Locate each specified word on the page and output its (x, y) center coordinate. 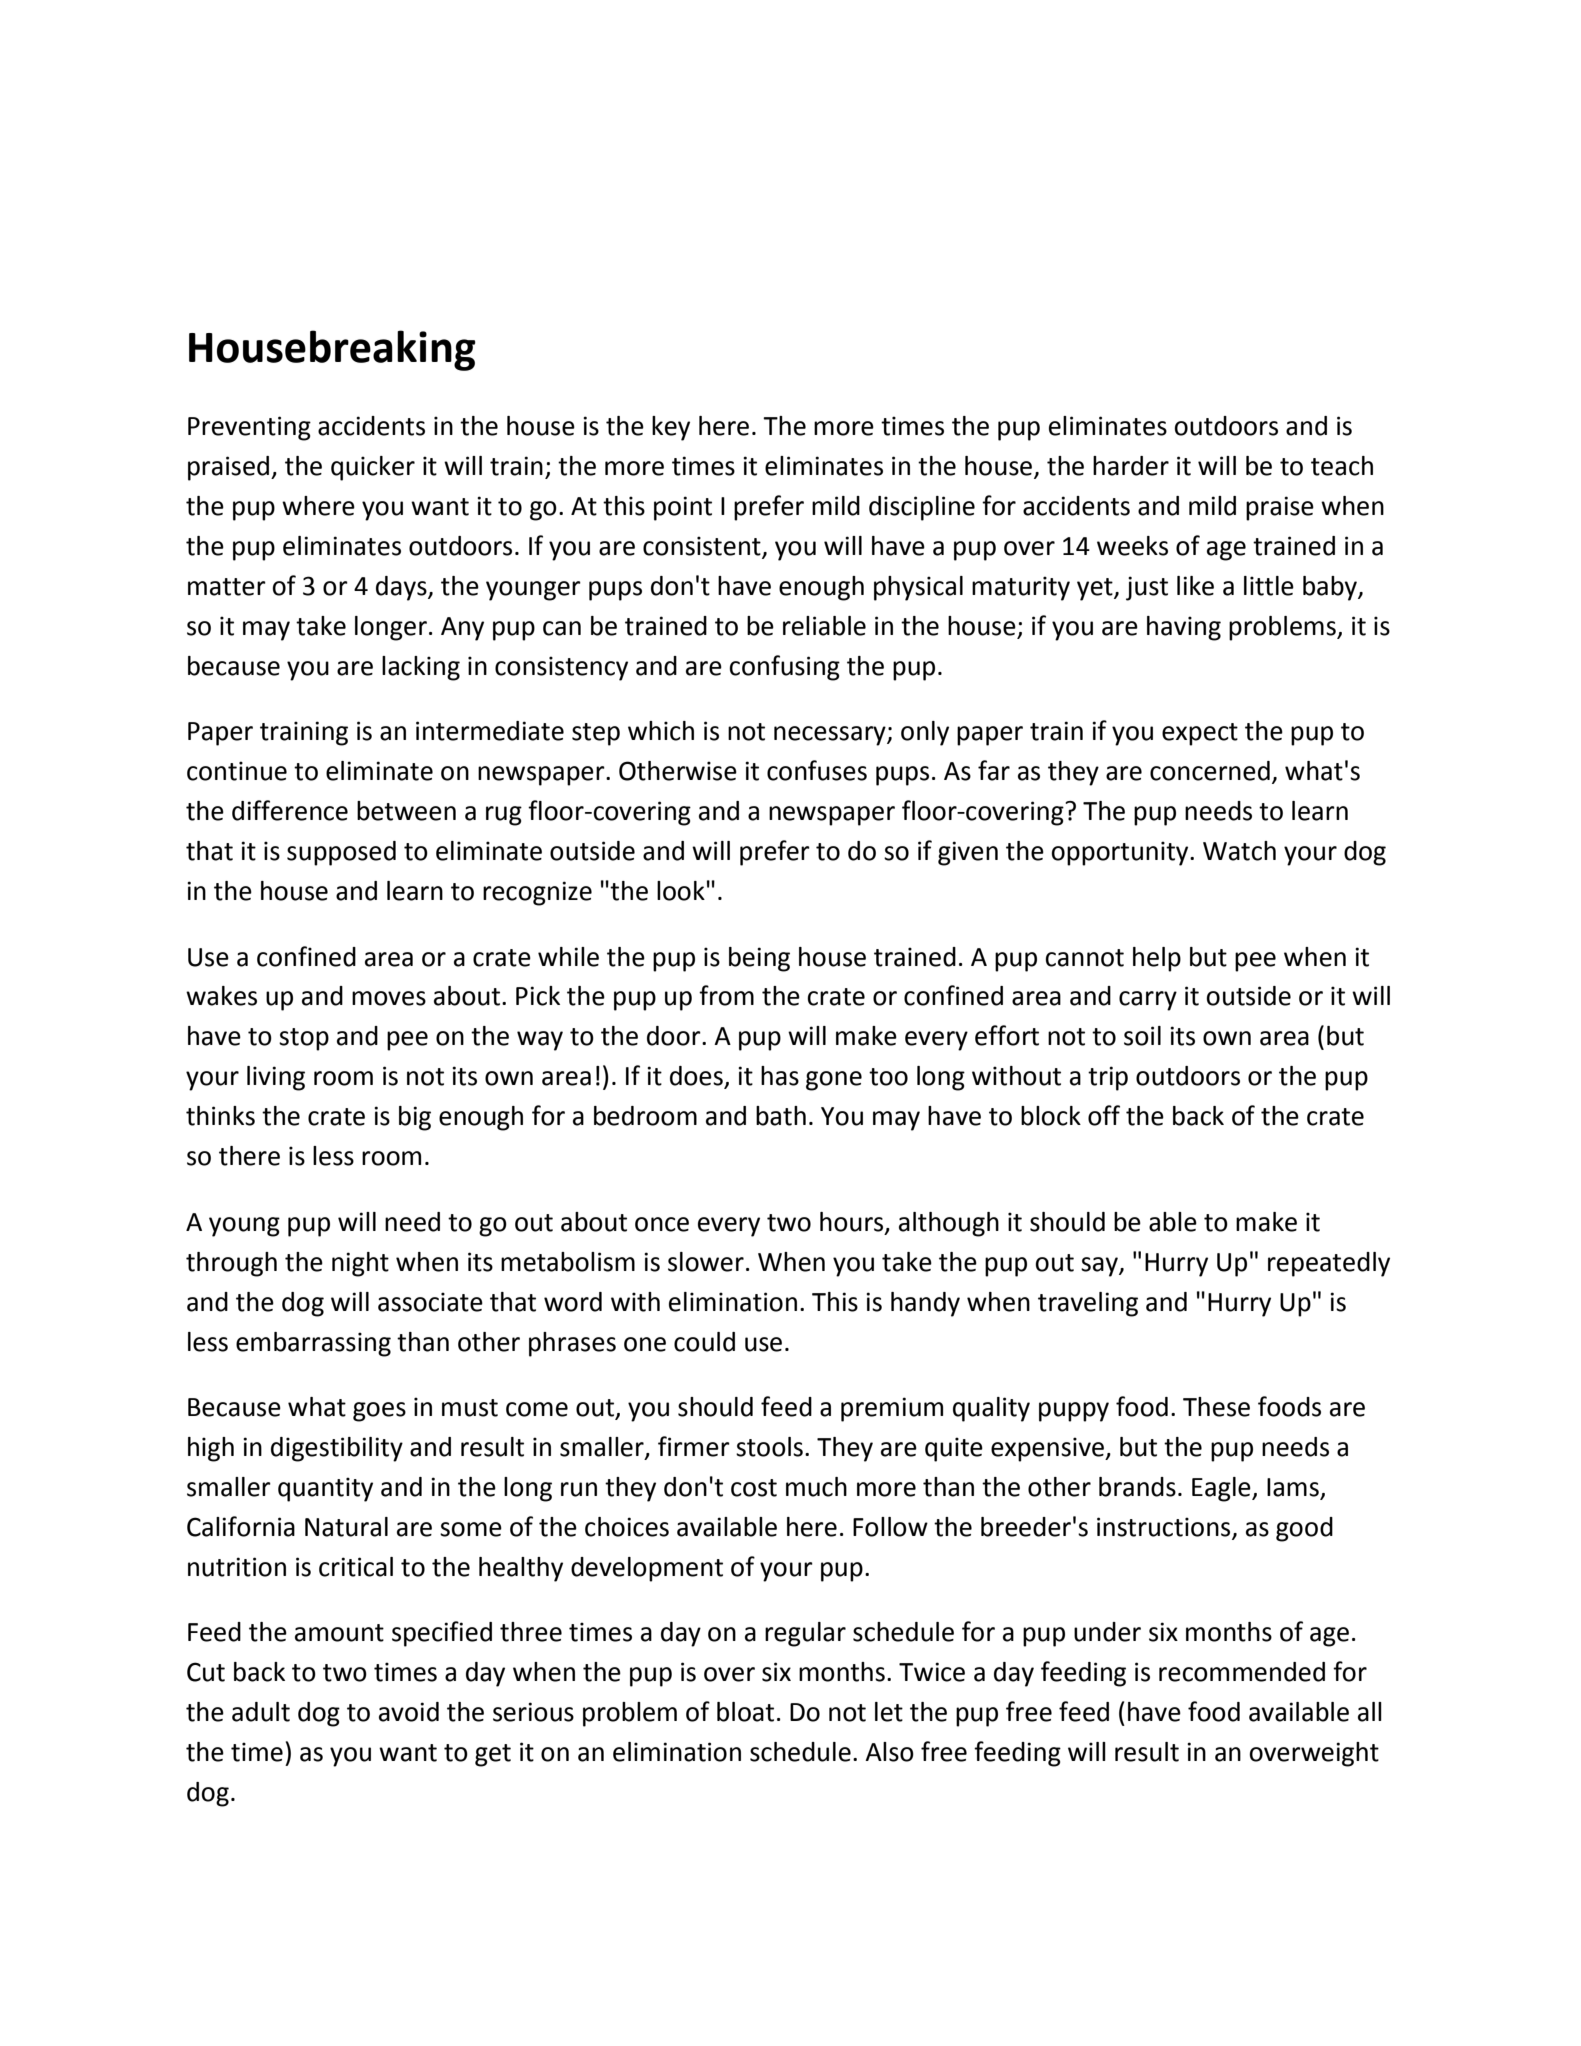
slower (706, 1262)
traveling (1088, 1304)
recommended (1242, 1672)
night (360, 1264)
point (683, 508)
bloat (745, 1712)
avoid (409, 1712)
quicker (373, 468)
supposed (341, 853)
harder (1131, 466)
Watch (1239, 851)
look (681, 891)
